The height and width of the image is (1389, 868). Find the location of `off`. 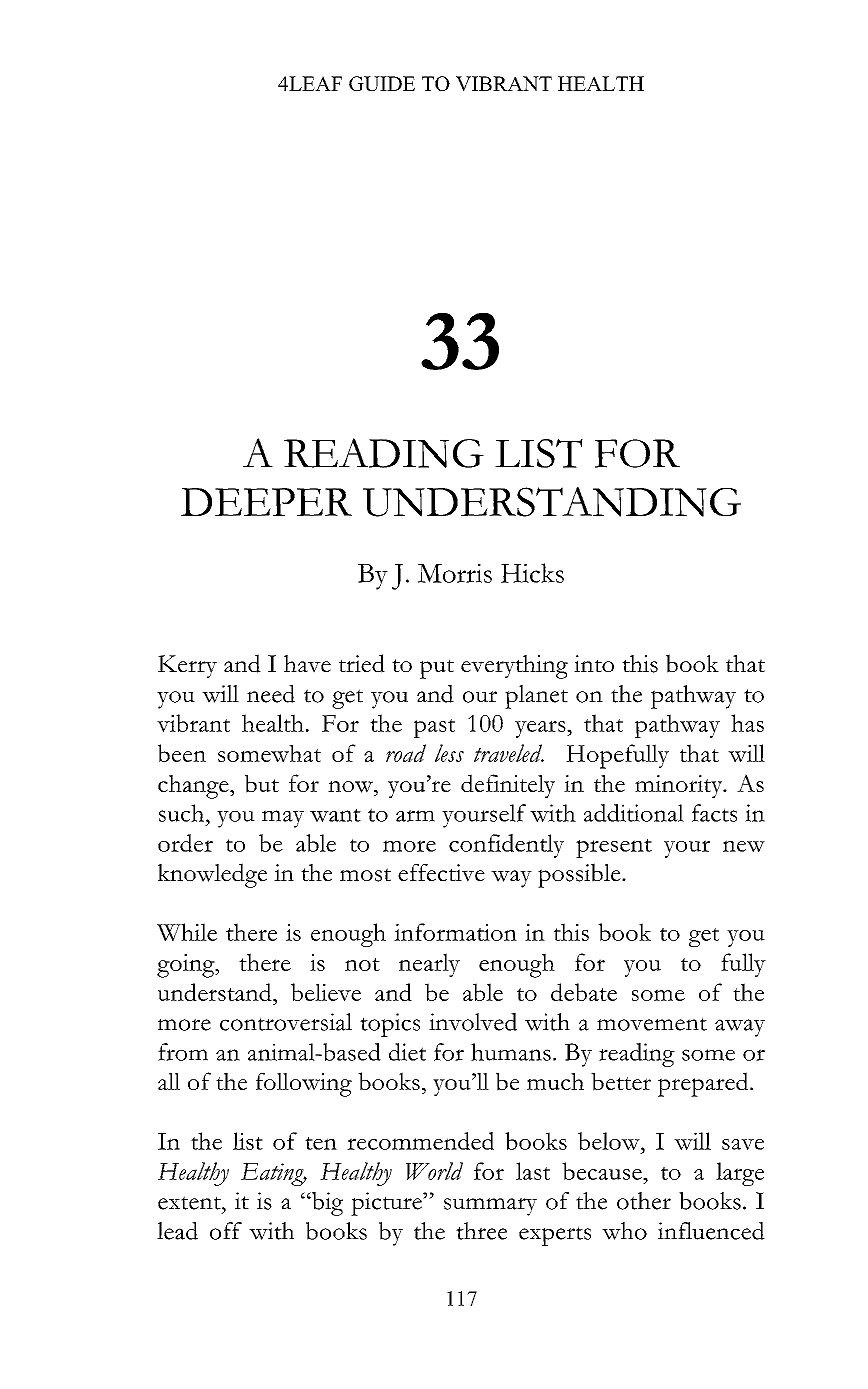

off is located at coordinates (226, 1231).
